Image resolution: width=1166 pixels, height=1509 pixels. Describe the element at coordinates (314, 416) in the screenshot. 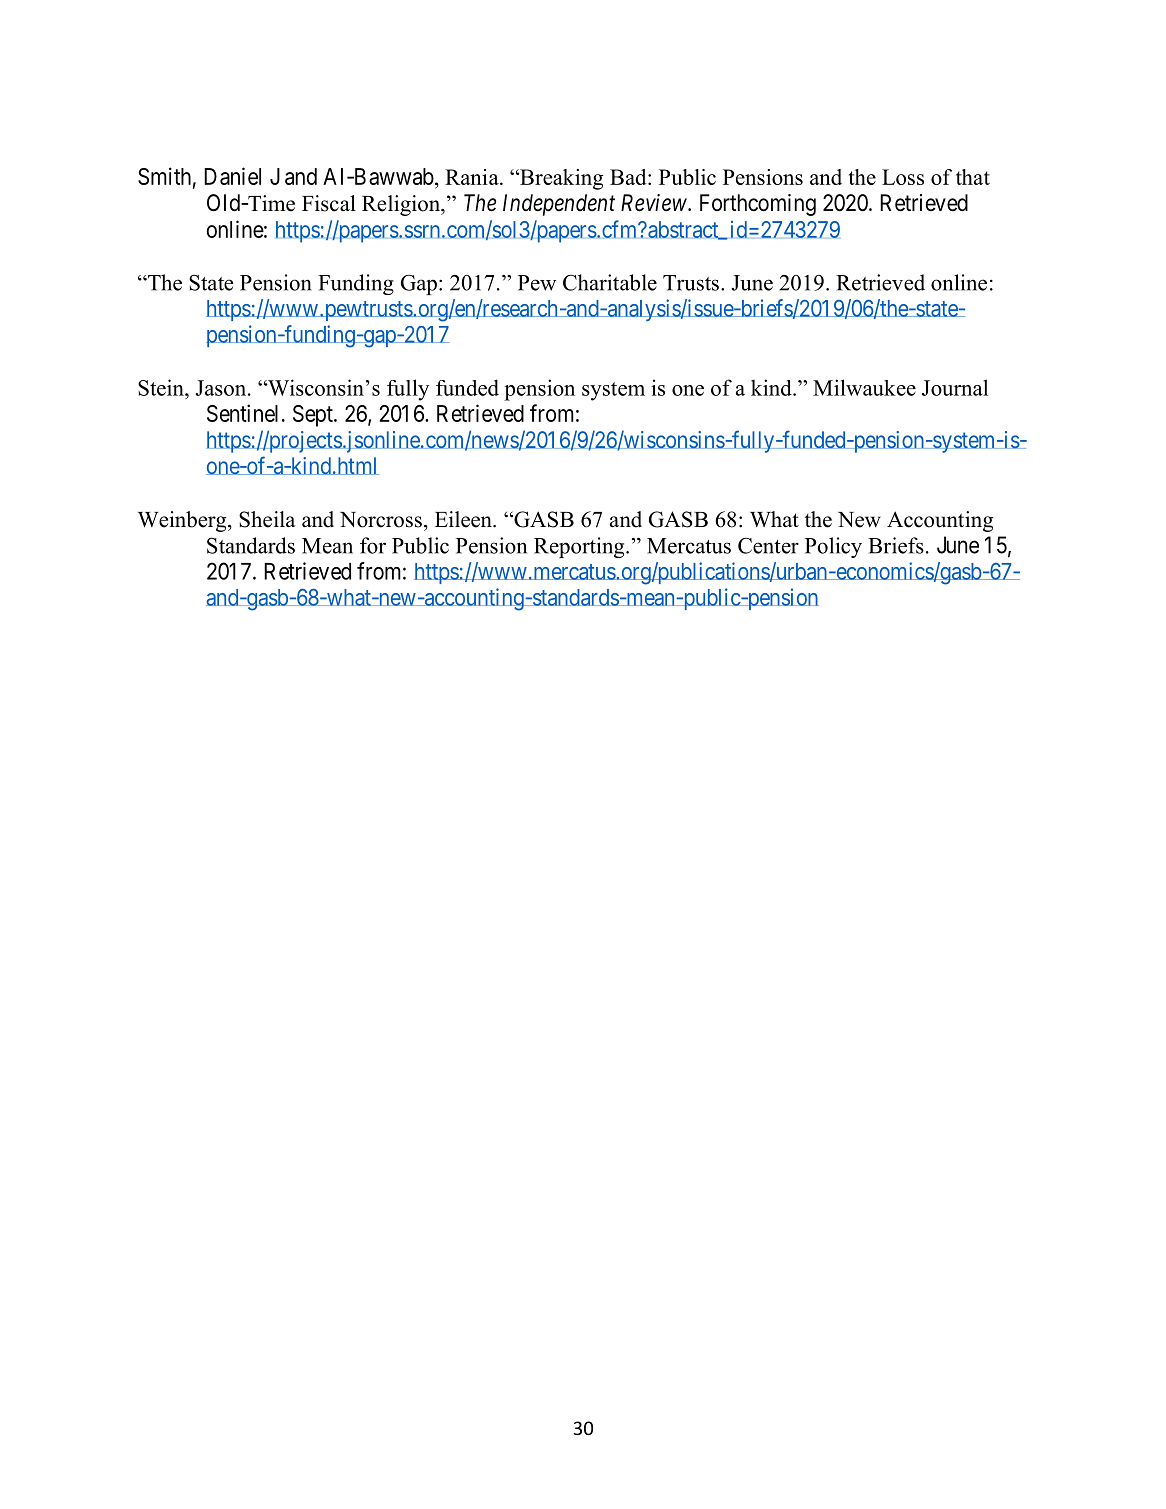

I see `Sept` at that location.
